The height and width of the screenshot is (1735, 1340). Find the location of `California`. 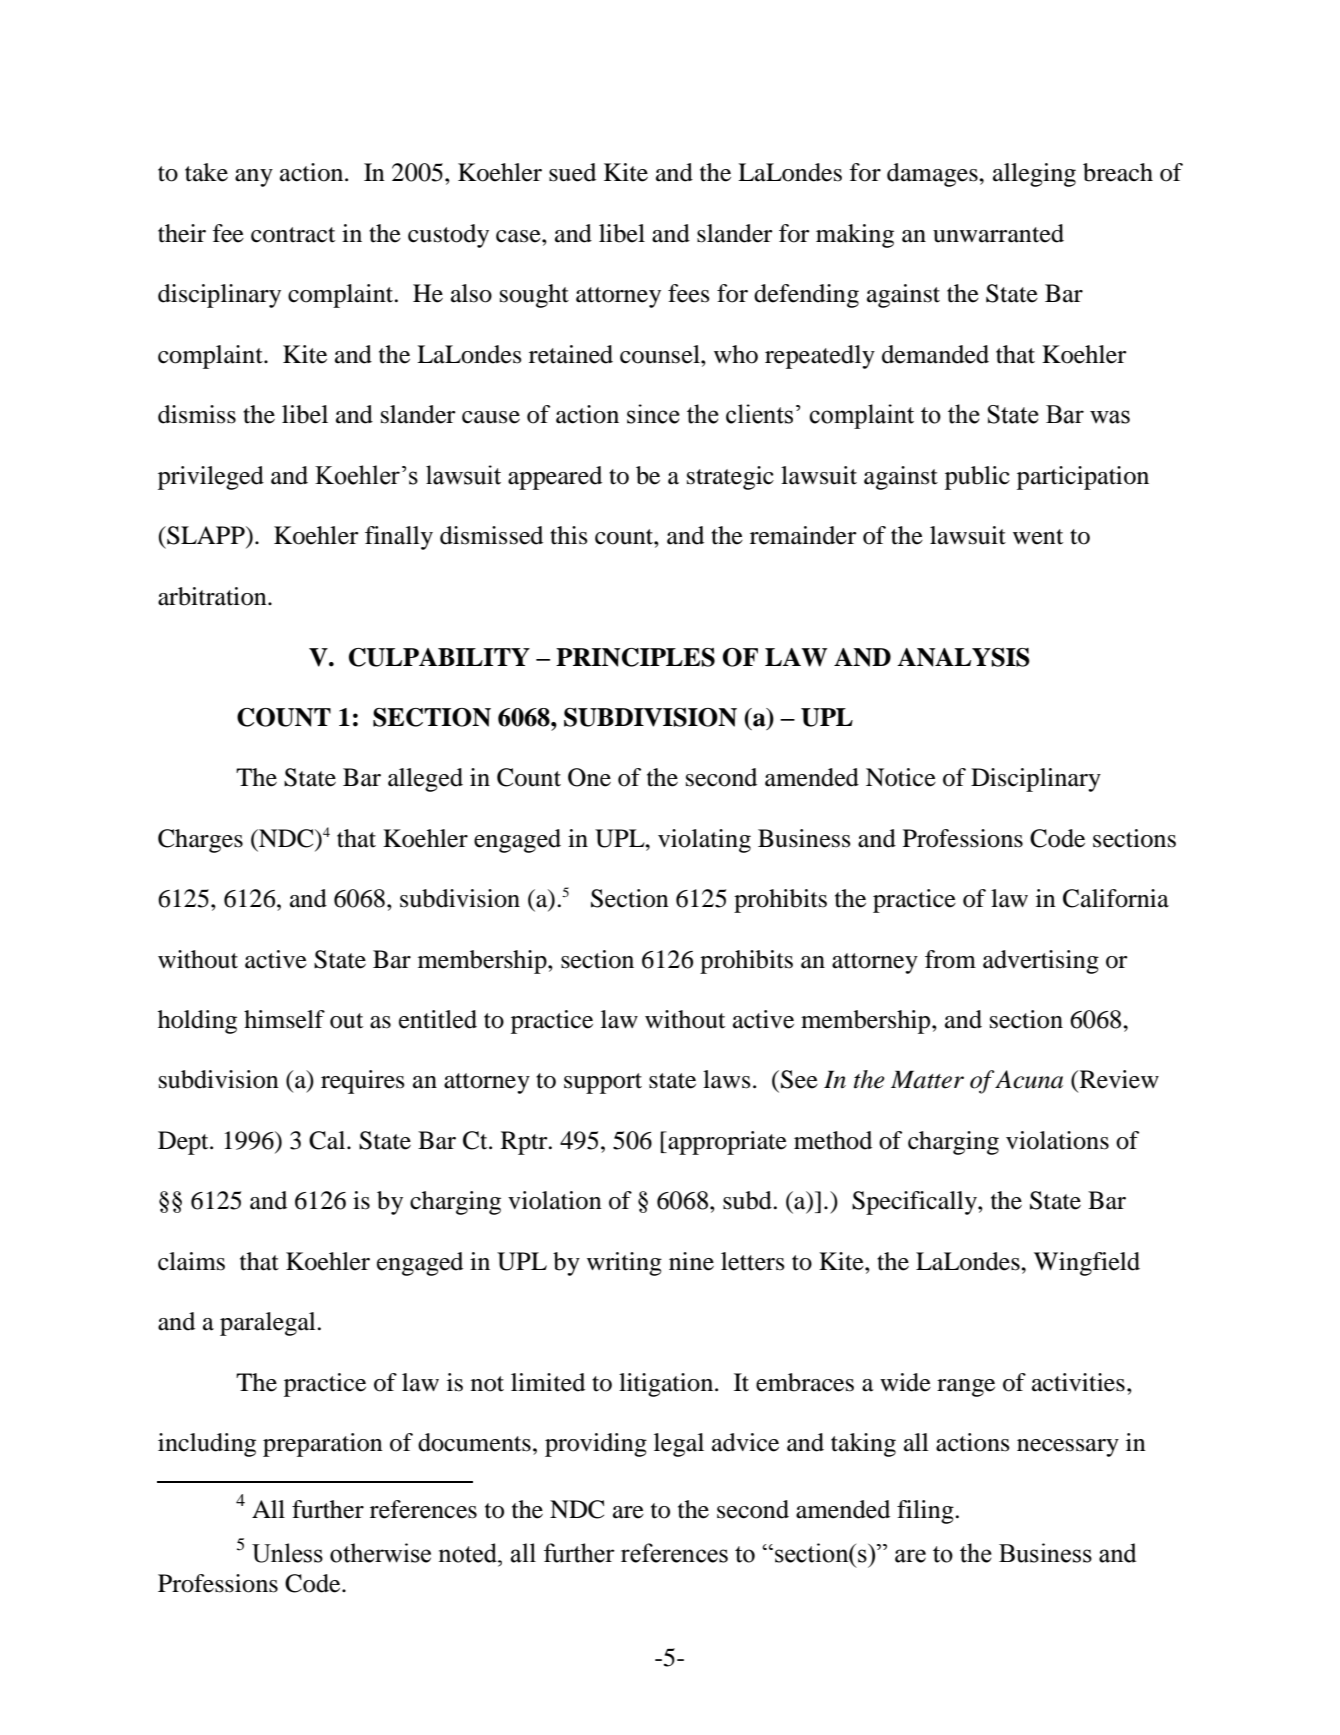

California is located at coordinates (1116, 898).
